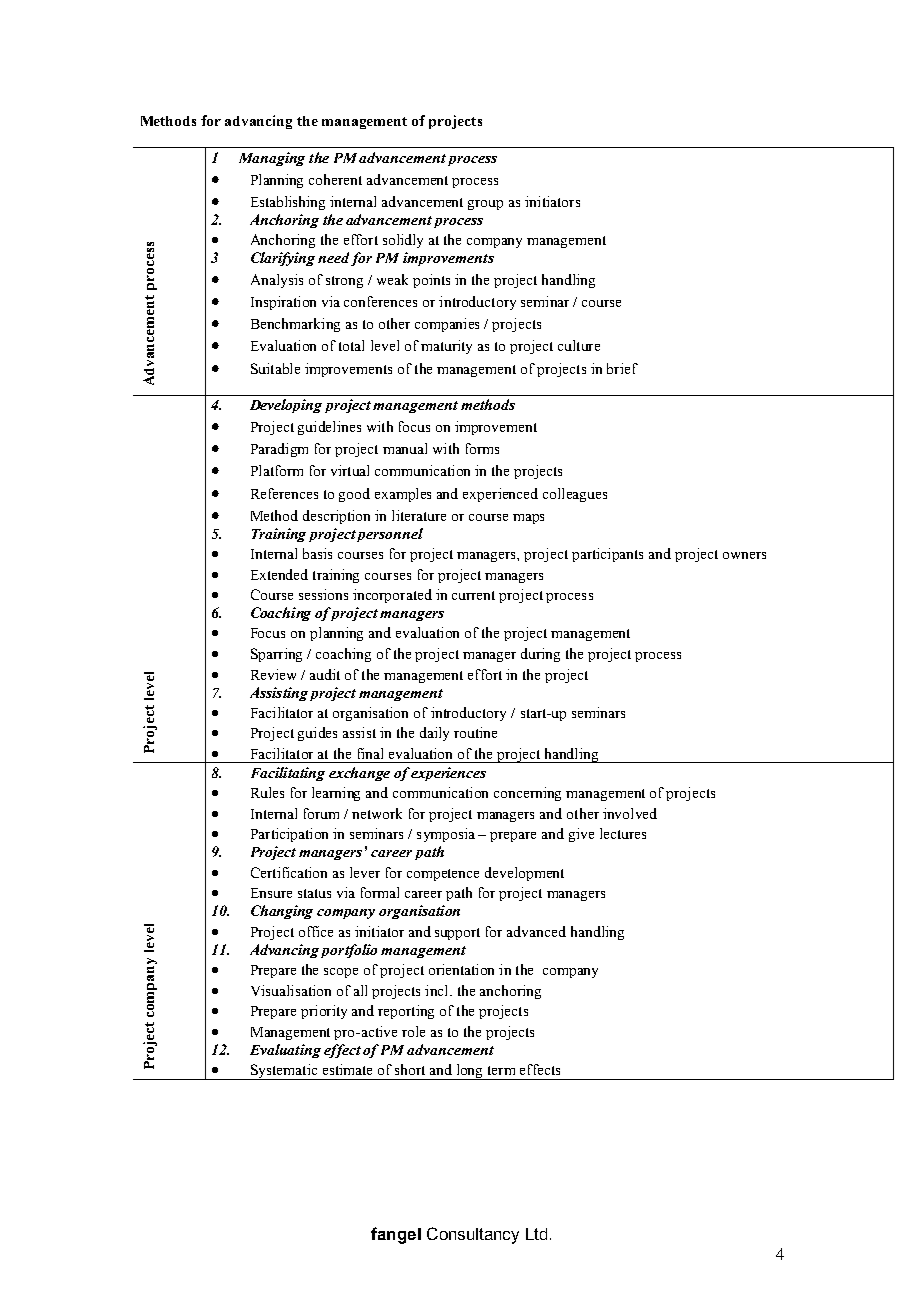 The image size is (924, 1308). I want to click on brief, so click(622, 368).
